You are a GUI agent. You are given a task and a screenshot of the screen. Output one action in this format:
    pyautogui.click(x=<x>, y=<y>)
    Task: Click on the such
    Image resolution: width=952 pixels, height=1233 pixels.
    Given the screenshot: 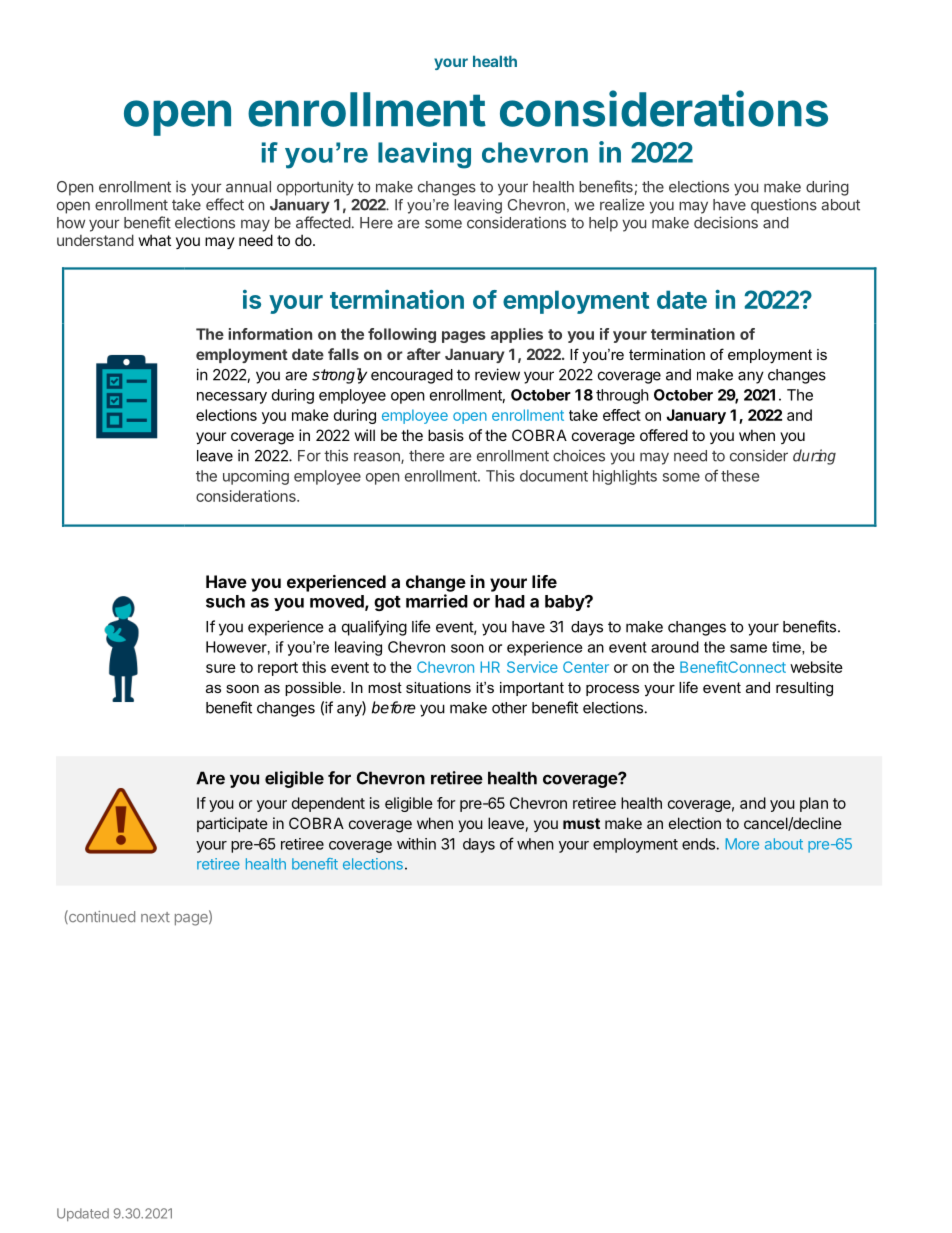 What is the action you would take?
    pyautogui.click(x=225, y=601)
